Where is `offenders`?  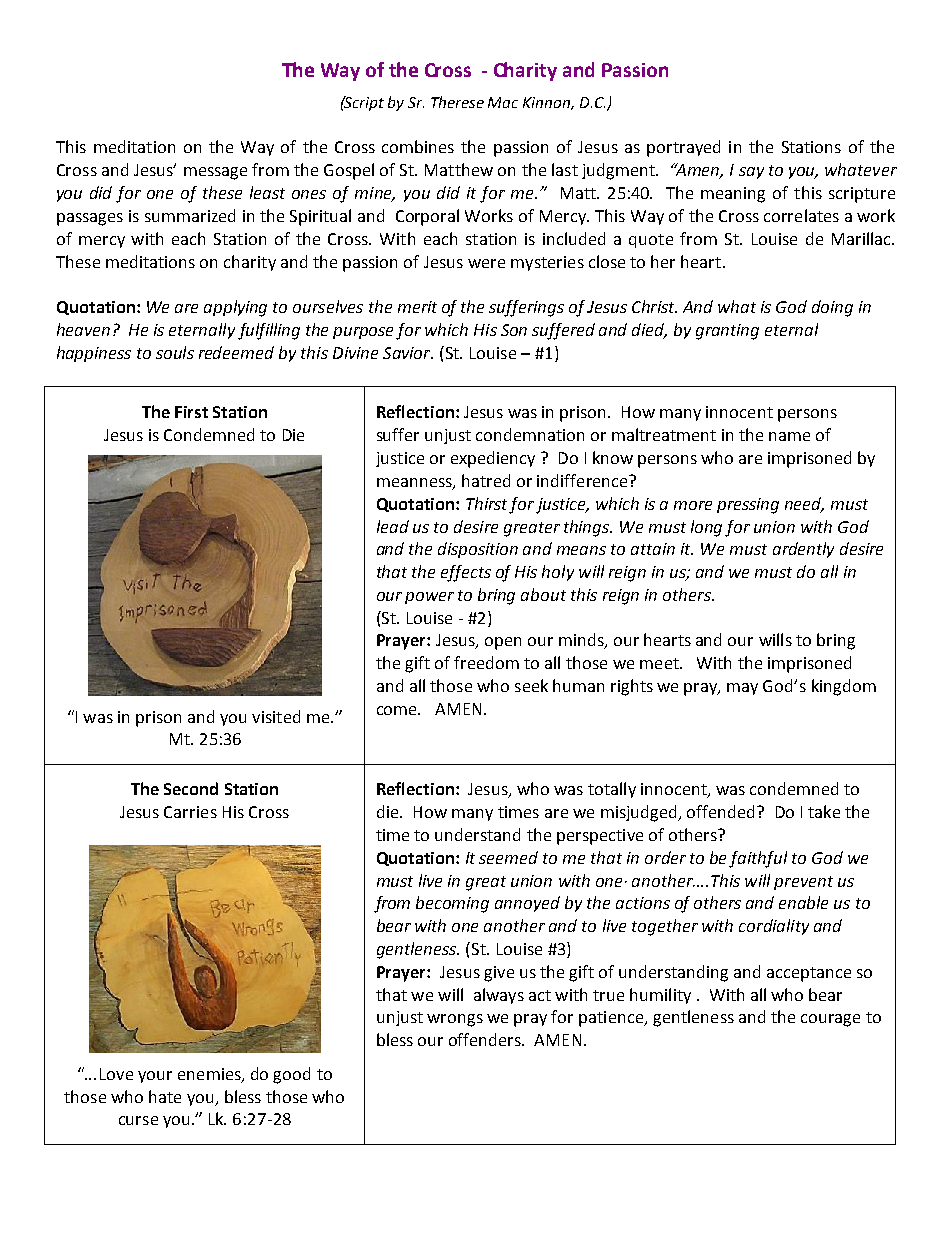
offenders is located at coordinates (486, 1039).
